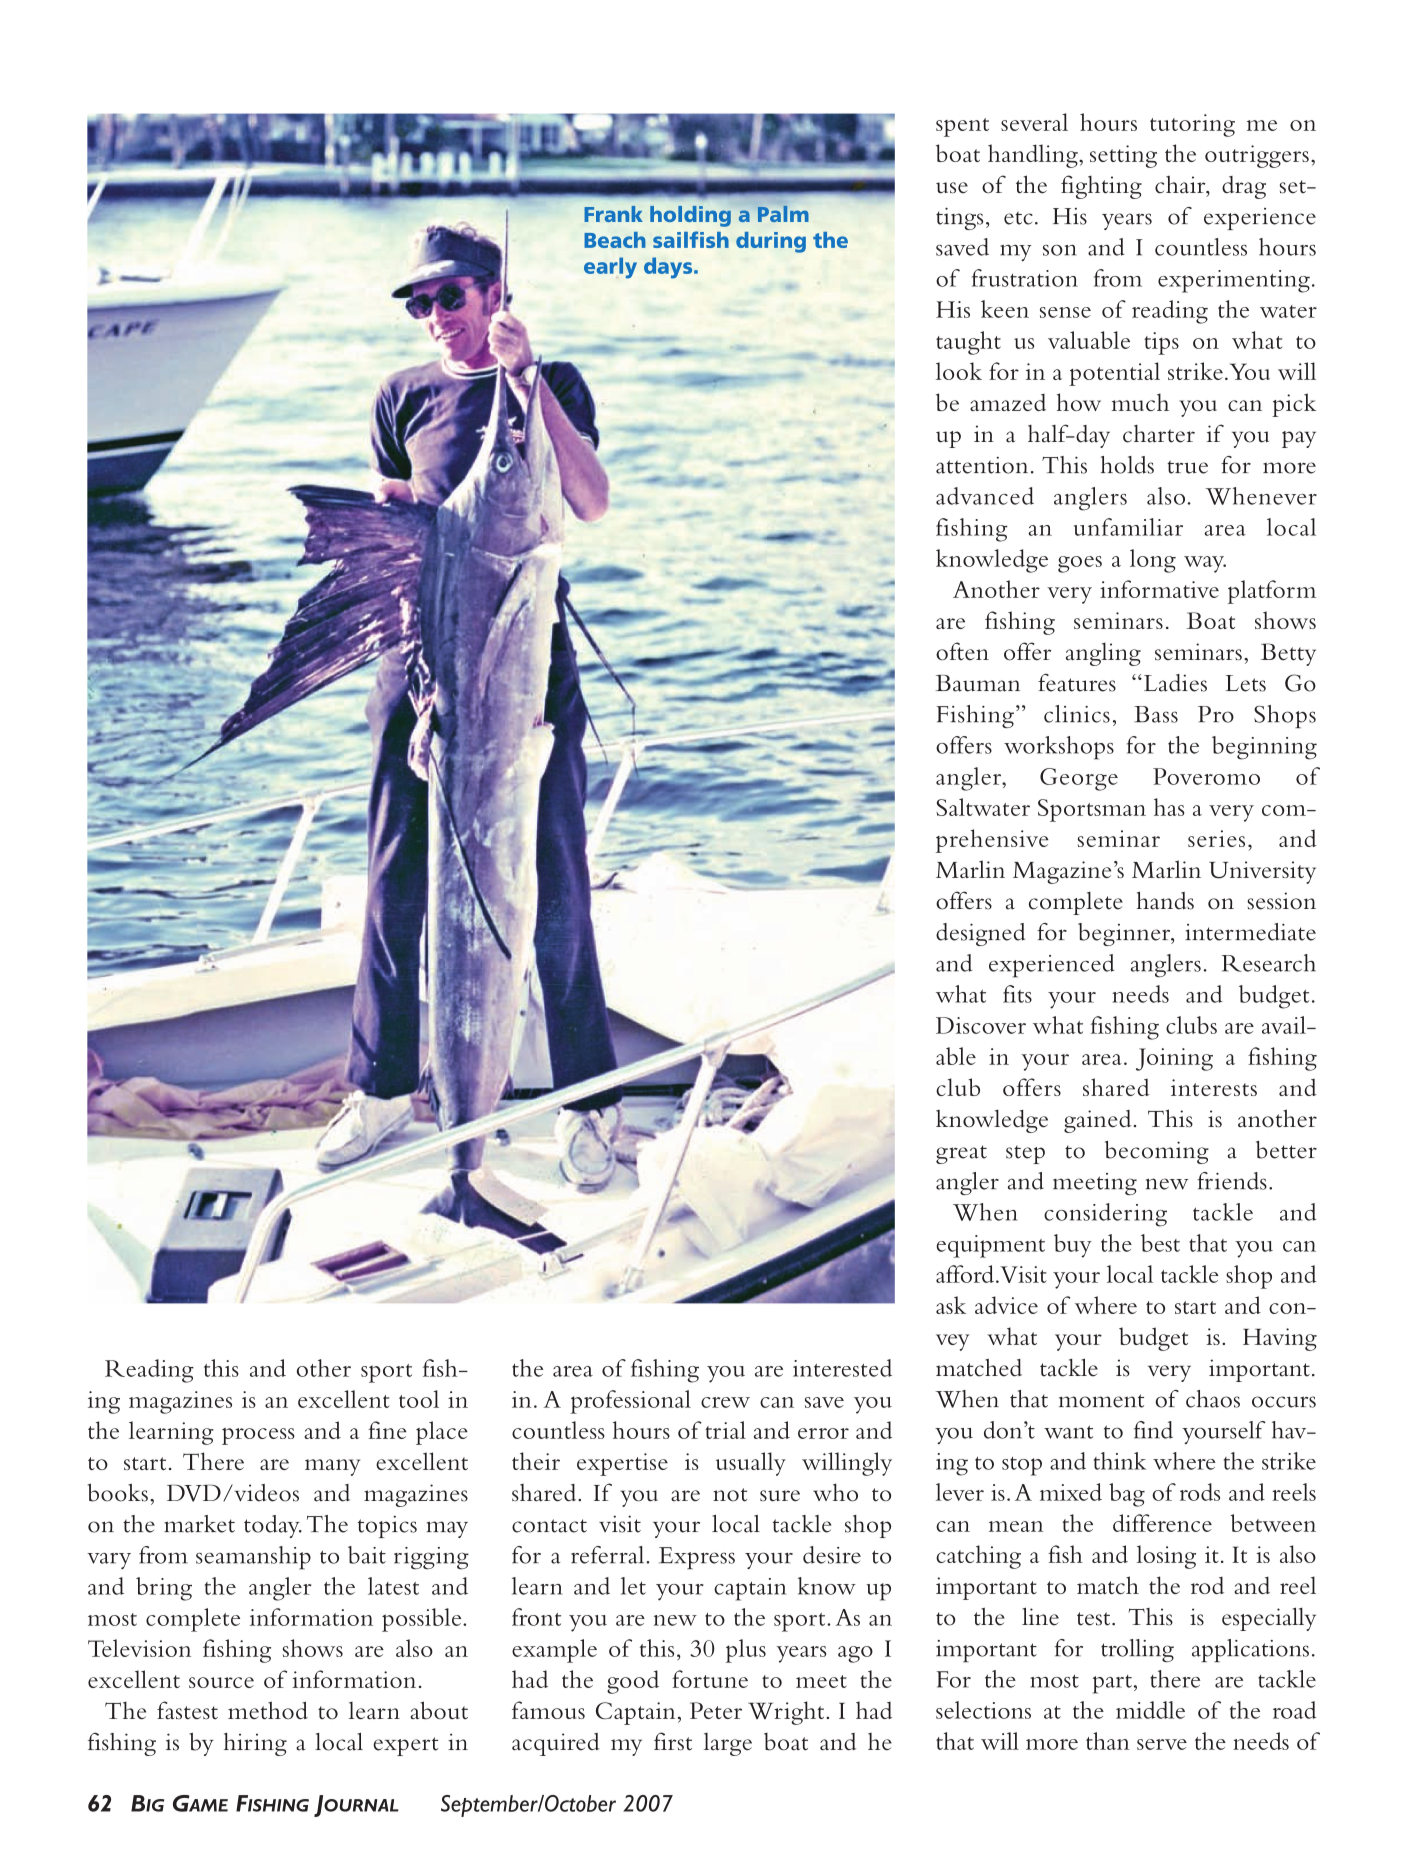 The height and width of the image is (1856, 1402). What do you see at coordinates (419, 1399) in the image?
I see `tool` at bounding box center [419, 1399].
